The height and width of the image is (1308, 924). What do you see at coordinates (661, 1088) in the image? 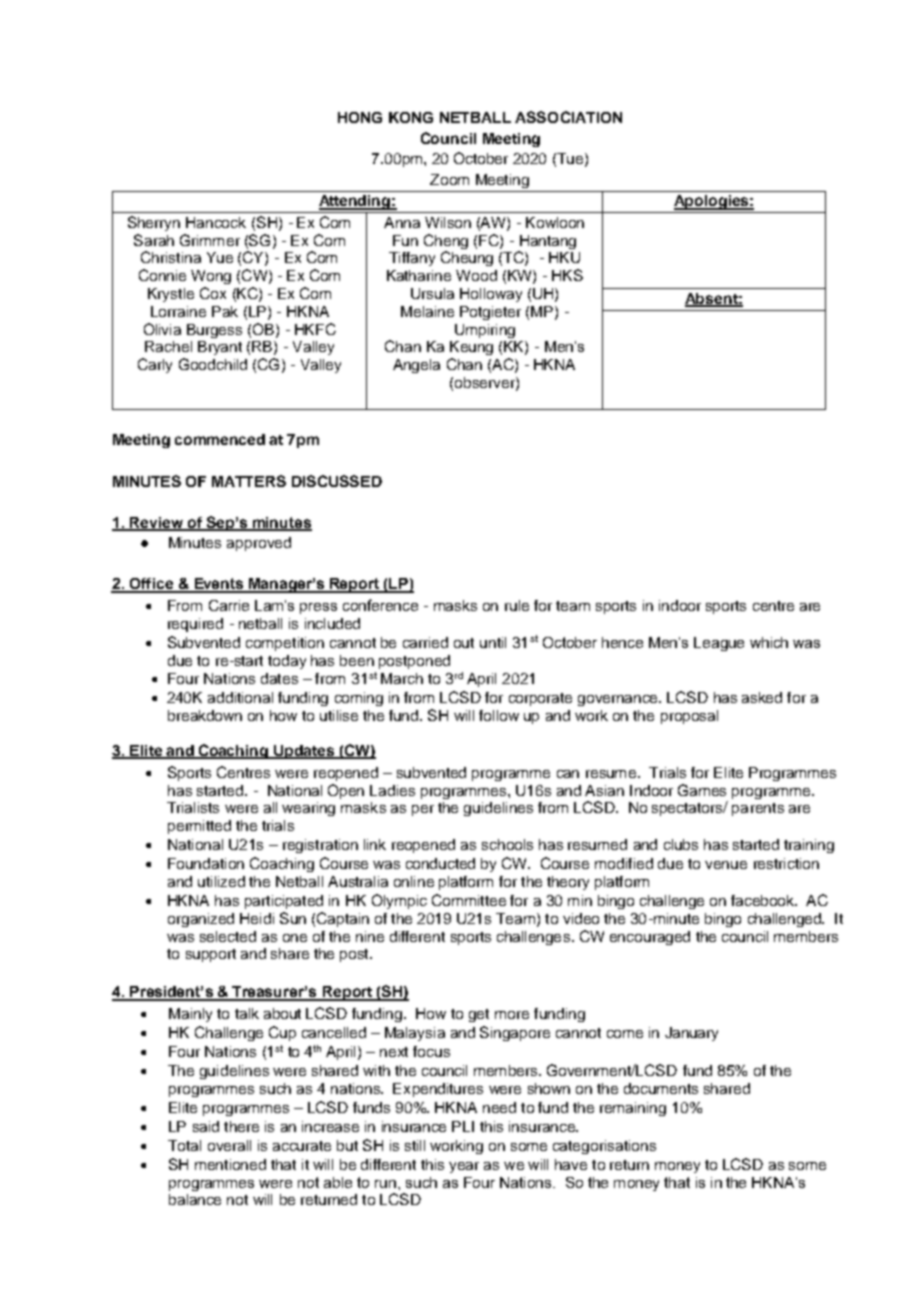
I see `documents` at bounding box center [661, 1088].
